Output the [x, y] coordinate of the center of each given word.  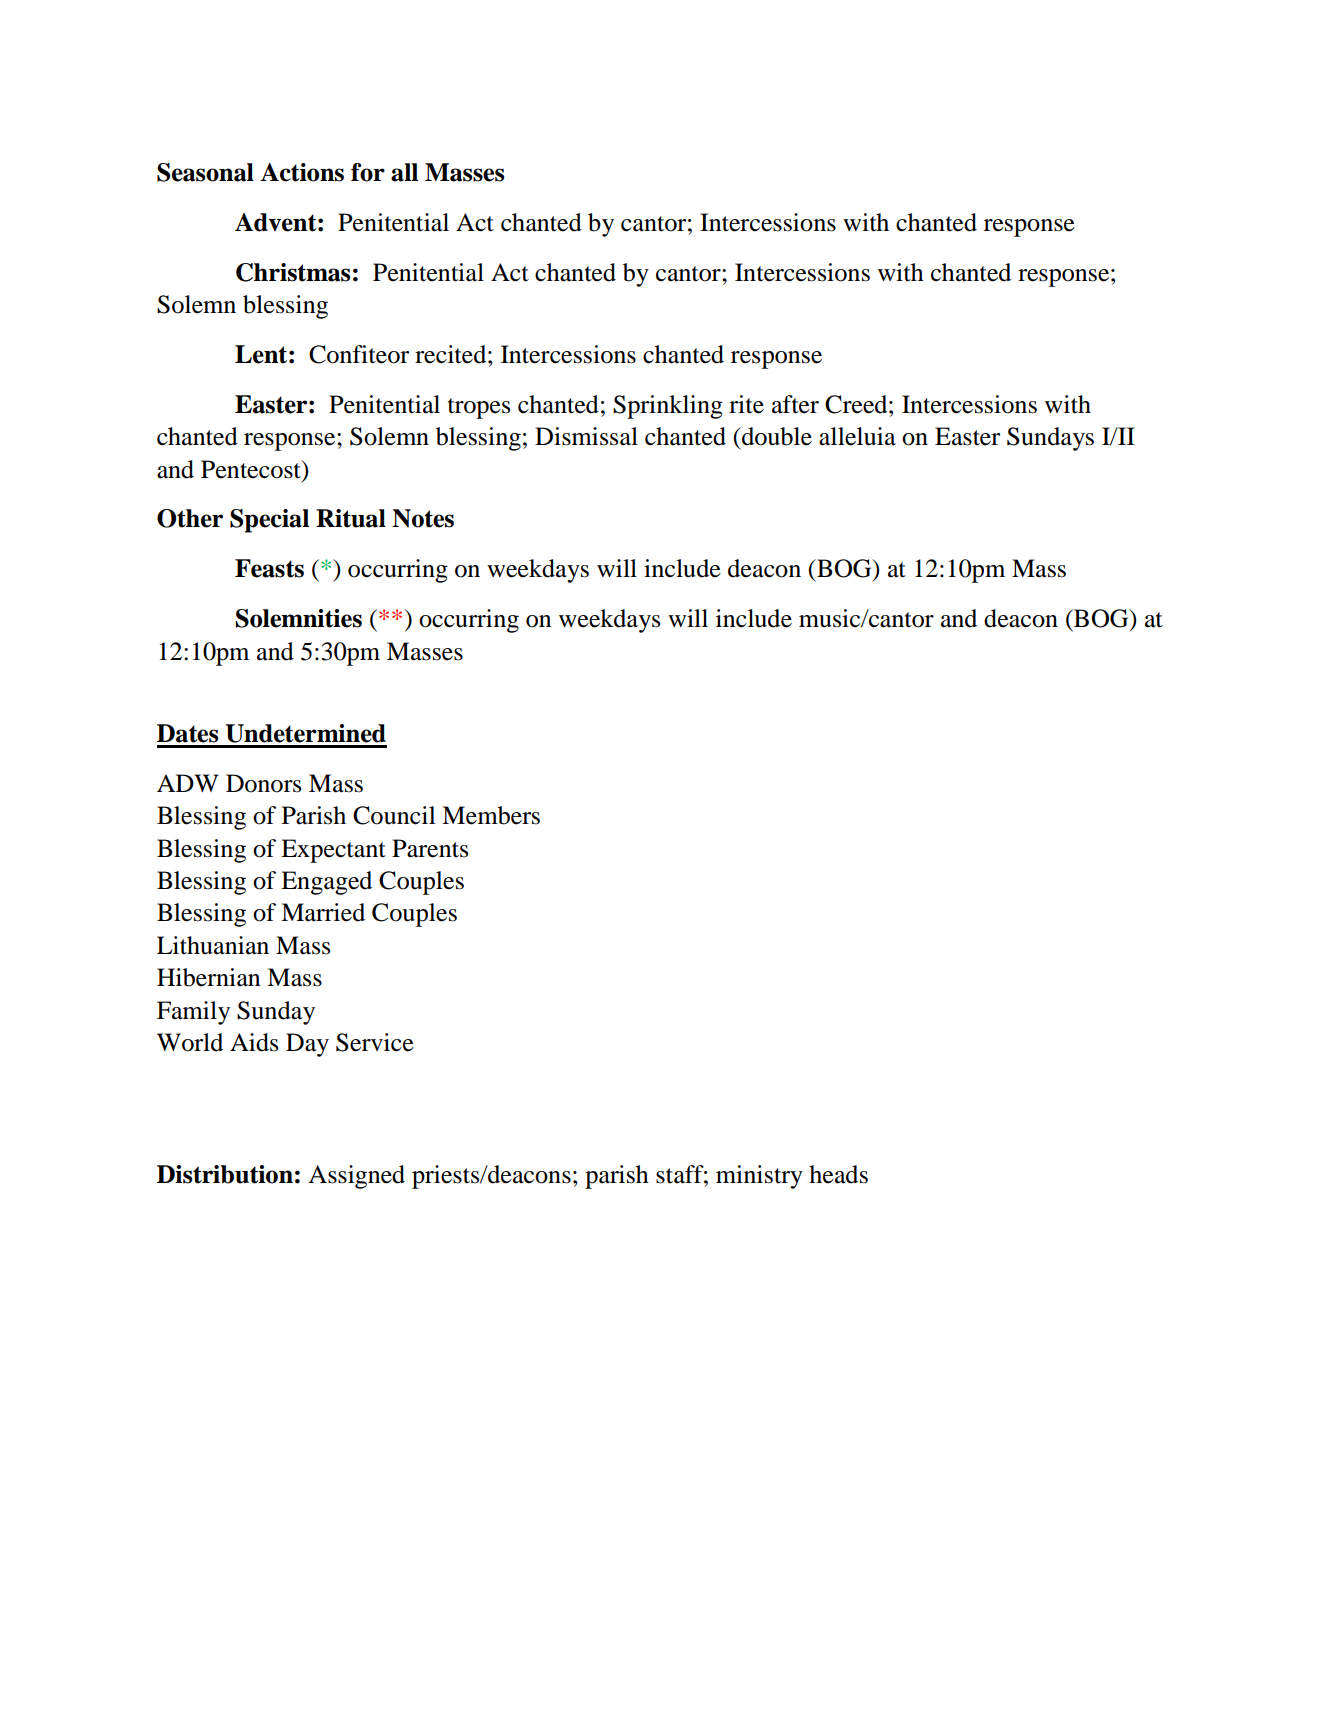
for [368, 172]
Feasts [269, 568]
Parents [430, 848]
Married [323, 912]
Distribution [225, 1174]
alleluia [857, 436]
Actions [302, 172]
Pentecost [252, 469]
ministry [759, 1177]
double [776, 436]
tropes [479, 408]
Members [491, 815]
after [795, 404]
